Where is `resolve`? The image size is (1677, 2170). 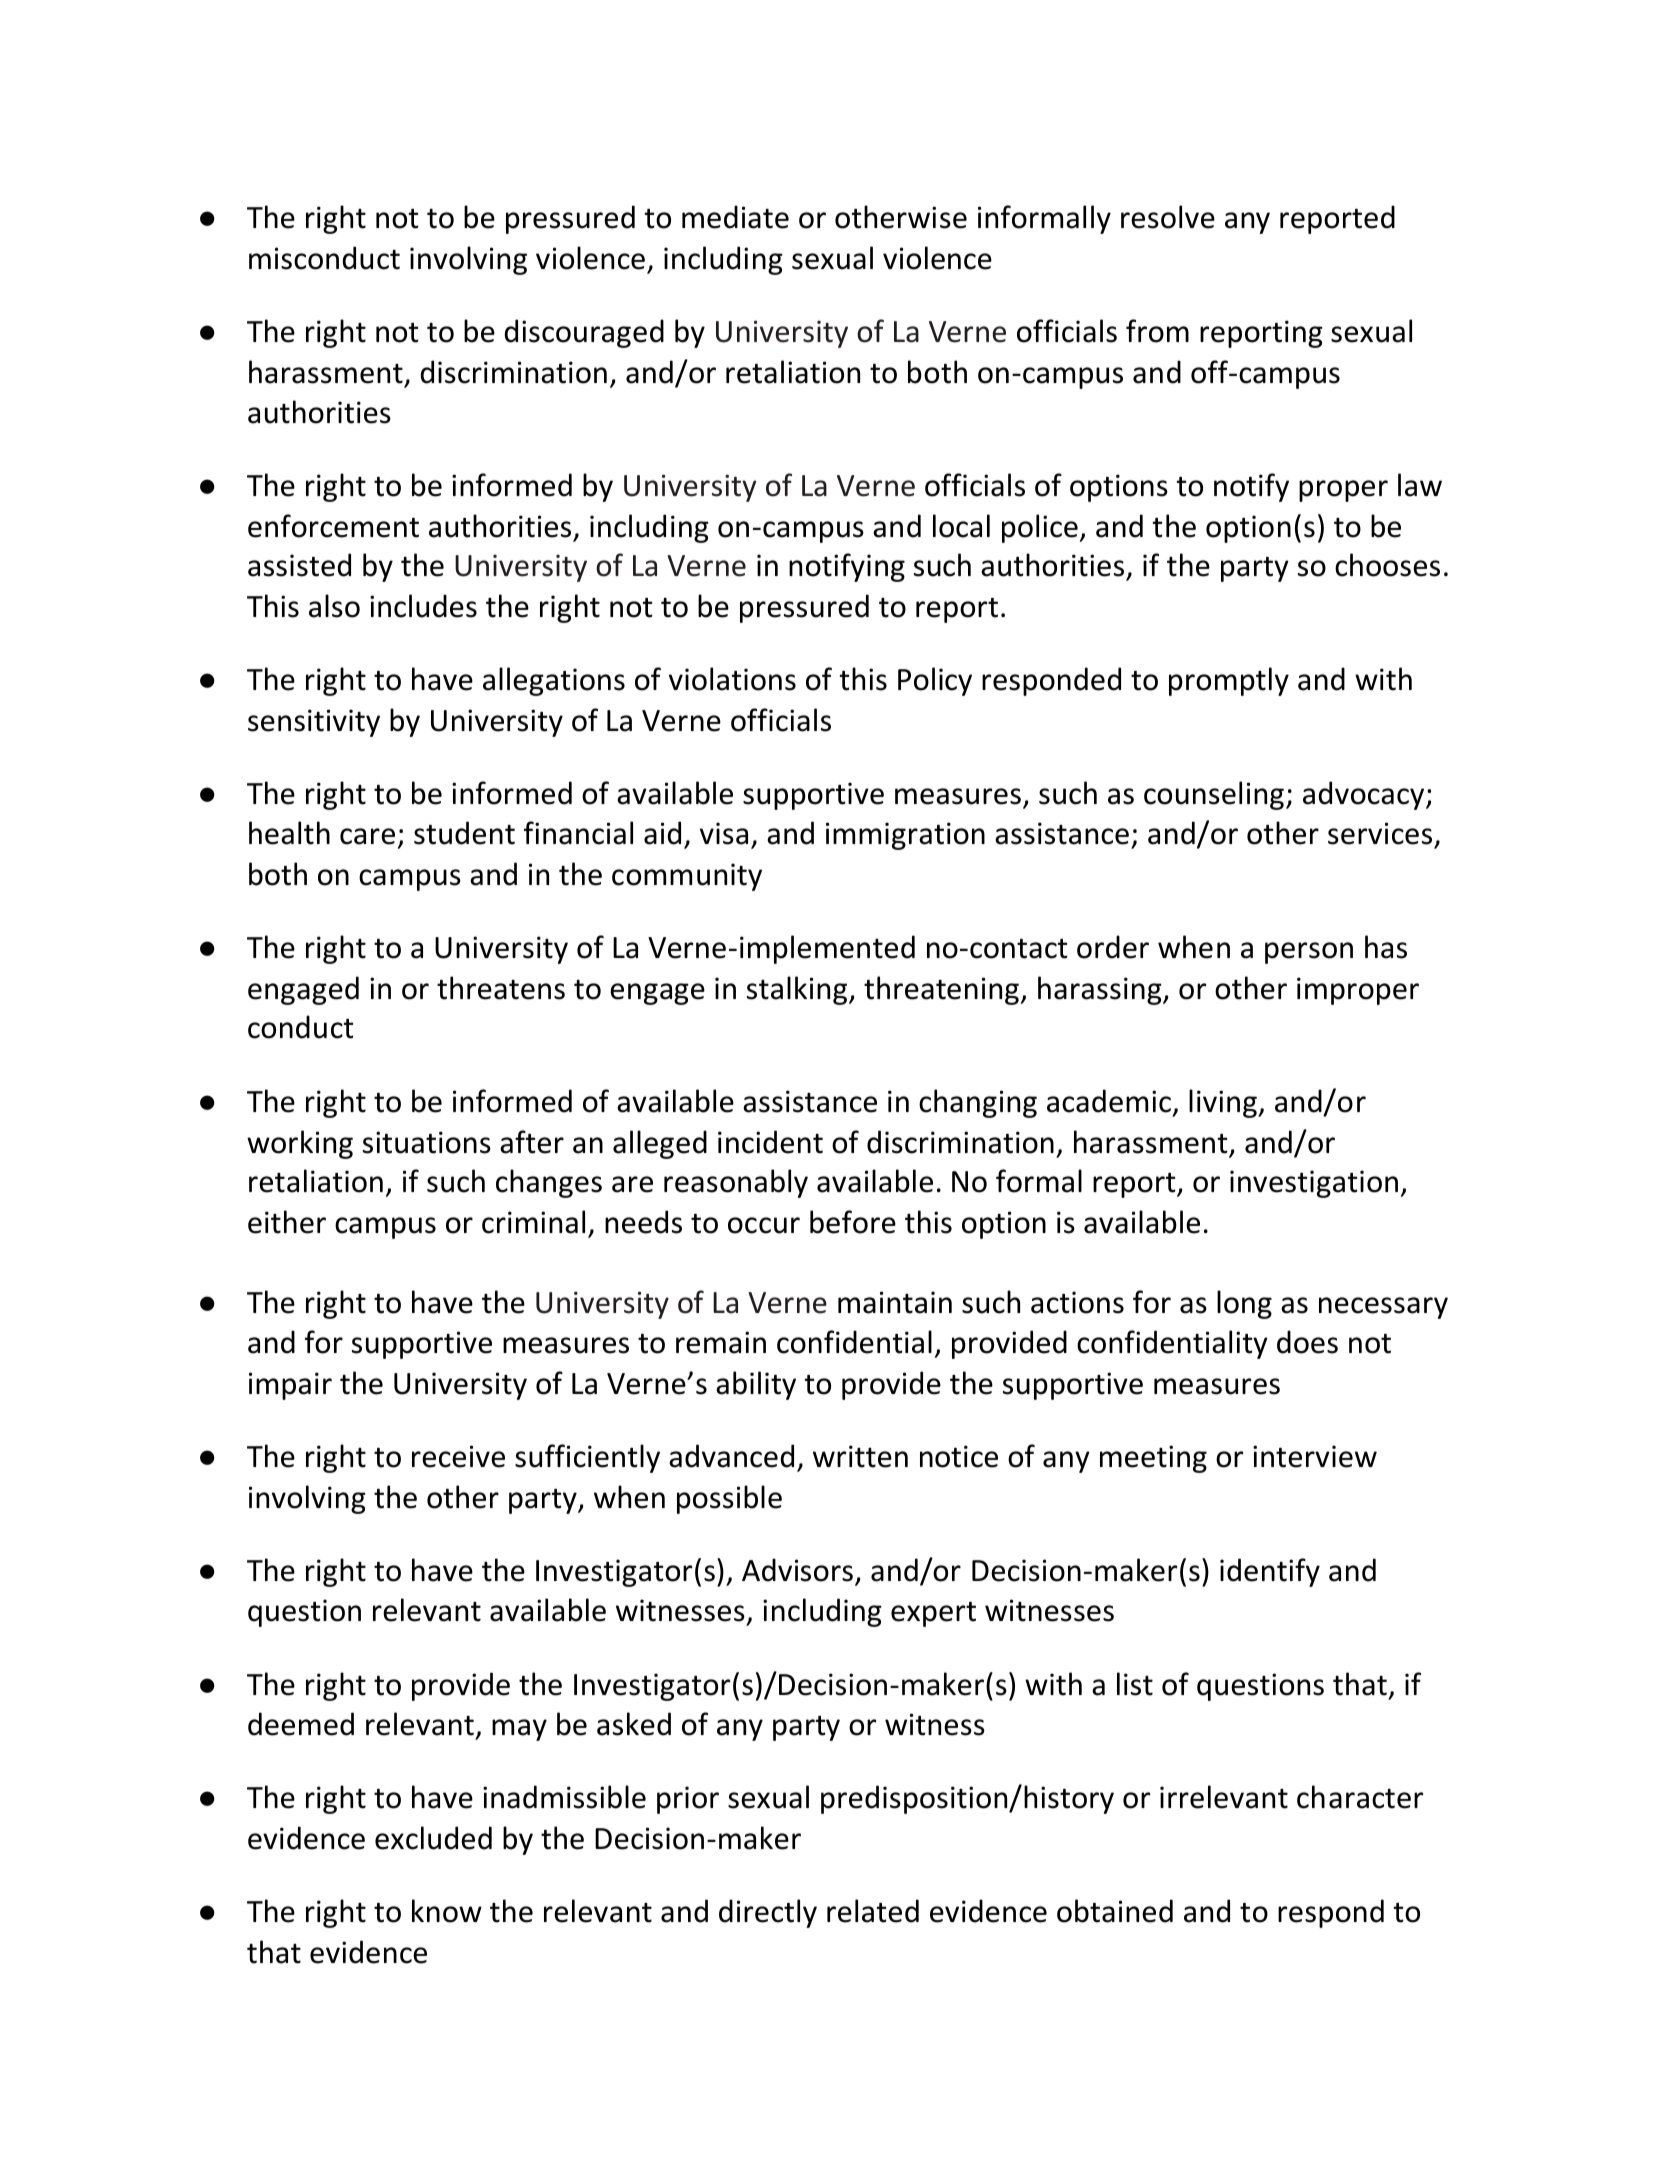
resolve is located at coordinates (1168, 217).
